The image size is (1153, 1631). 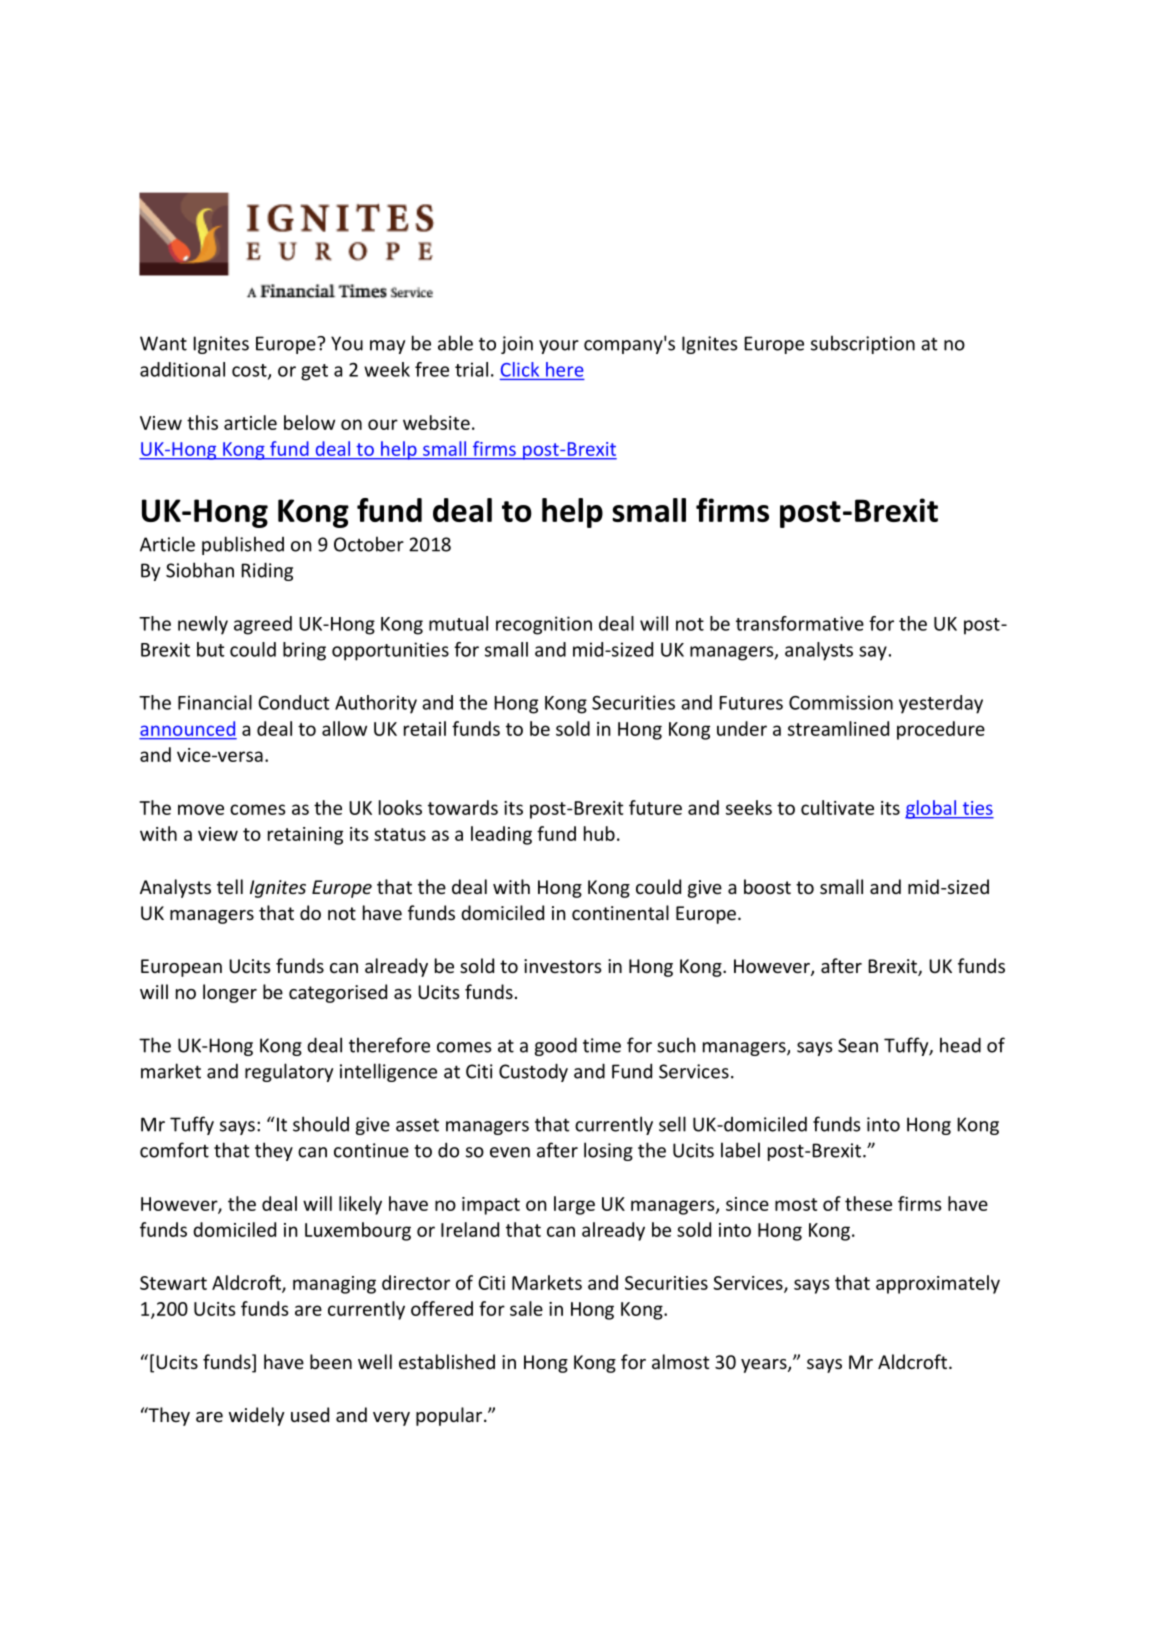 What do you see at coordinates (620, 912) in the screenshot?
I see `continental` at bounding box center [620, 912].
